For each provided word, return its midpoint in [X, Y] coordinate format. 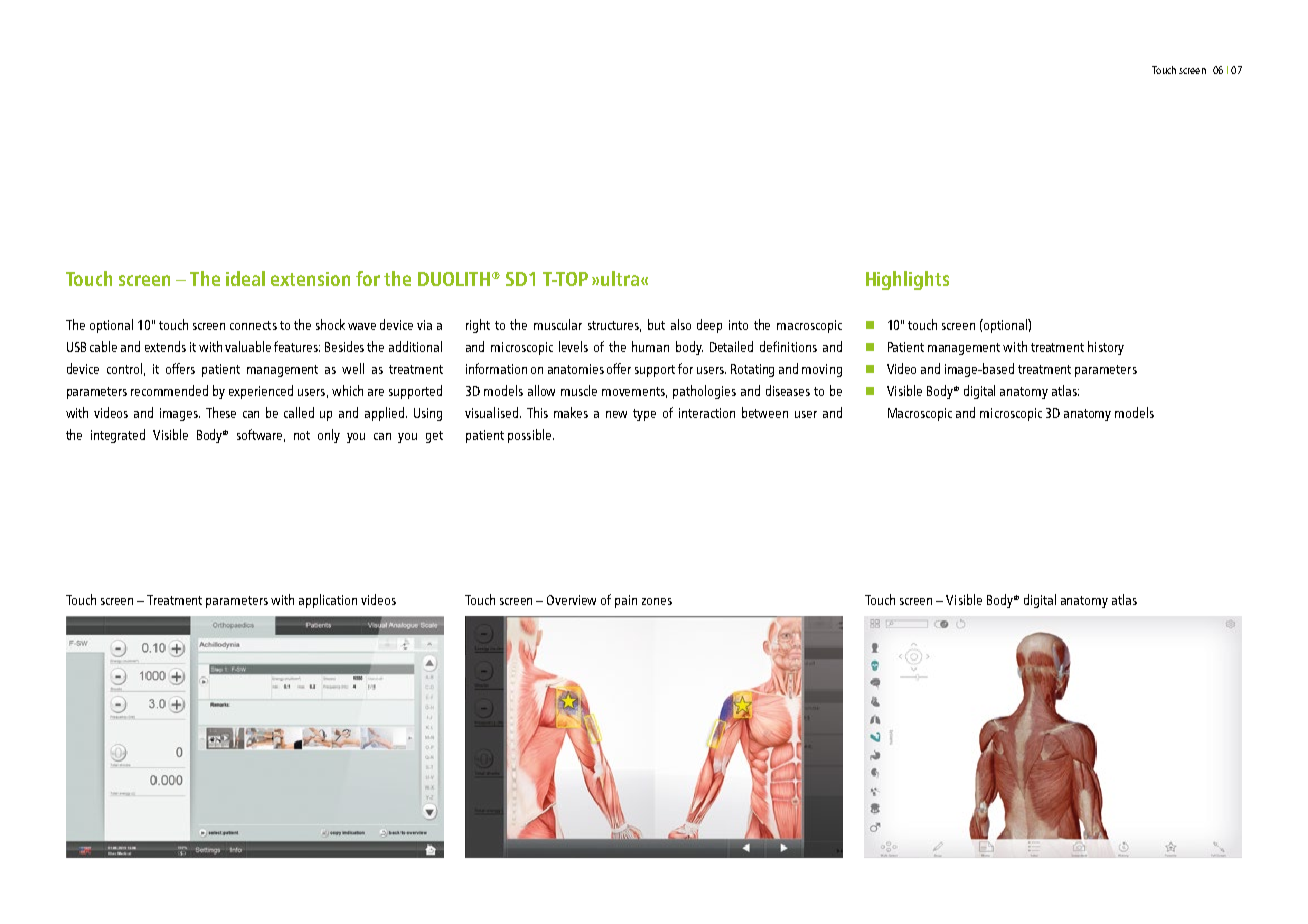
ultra [620, 278]
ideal [245, 278]
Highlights [907, 280]
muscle [579, 390]
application [328, 601]
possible [531, 436]
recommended [169, 390]
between [765, 412]
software [261, 435]
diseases [788, 390]
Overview [571, 600]
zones [657, 601]
